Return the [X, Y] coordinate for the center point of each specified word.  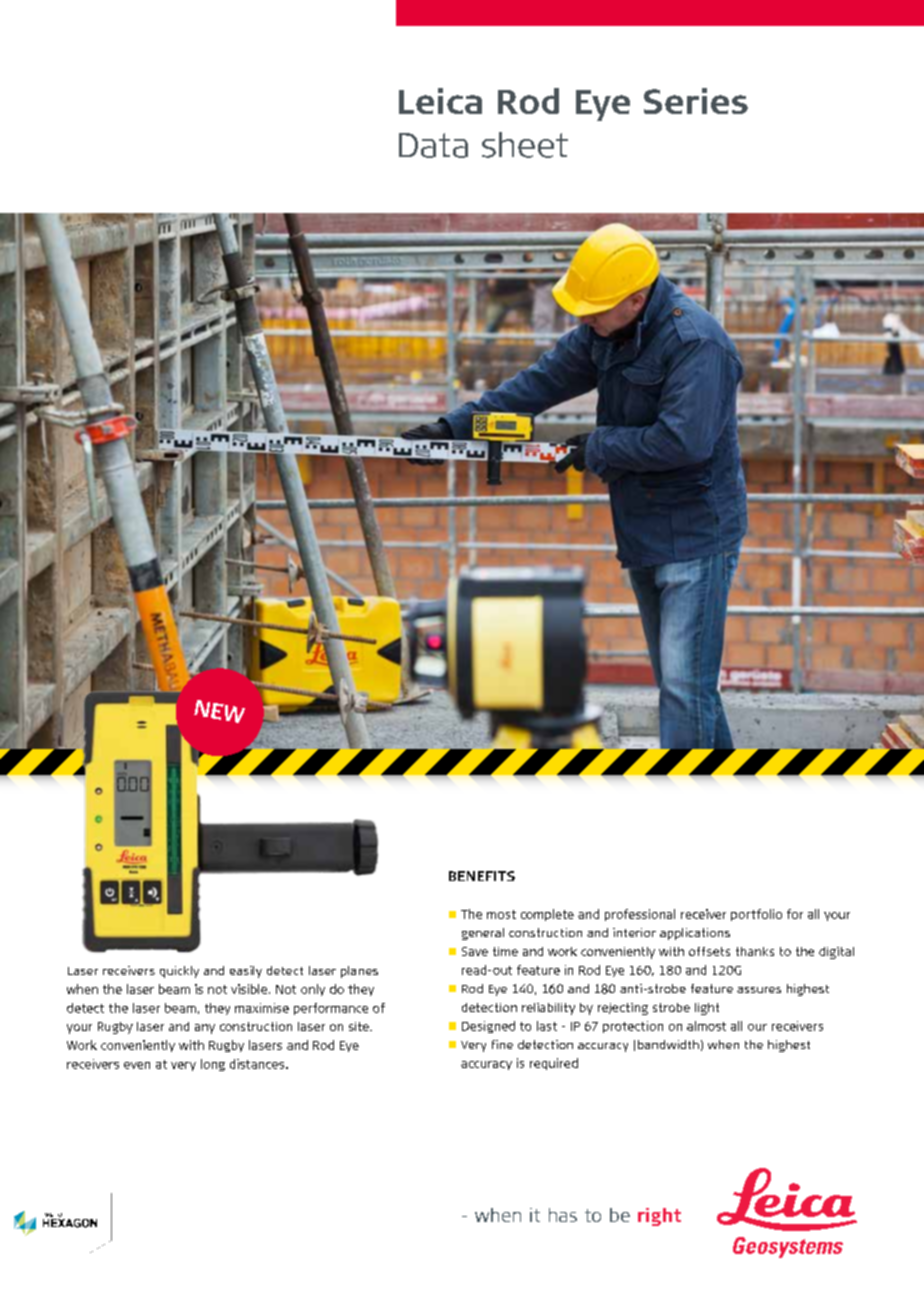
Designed [488, 1027]
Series [696, 101]
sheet [525, 145]
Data [433, 145]
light [707, 1009]
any [205, 1029]
